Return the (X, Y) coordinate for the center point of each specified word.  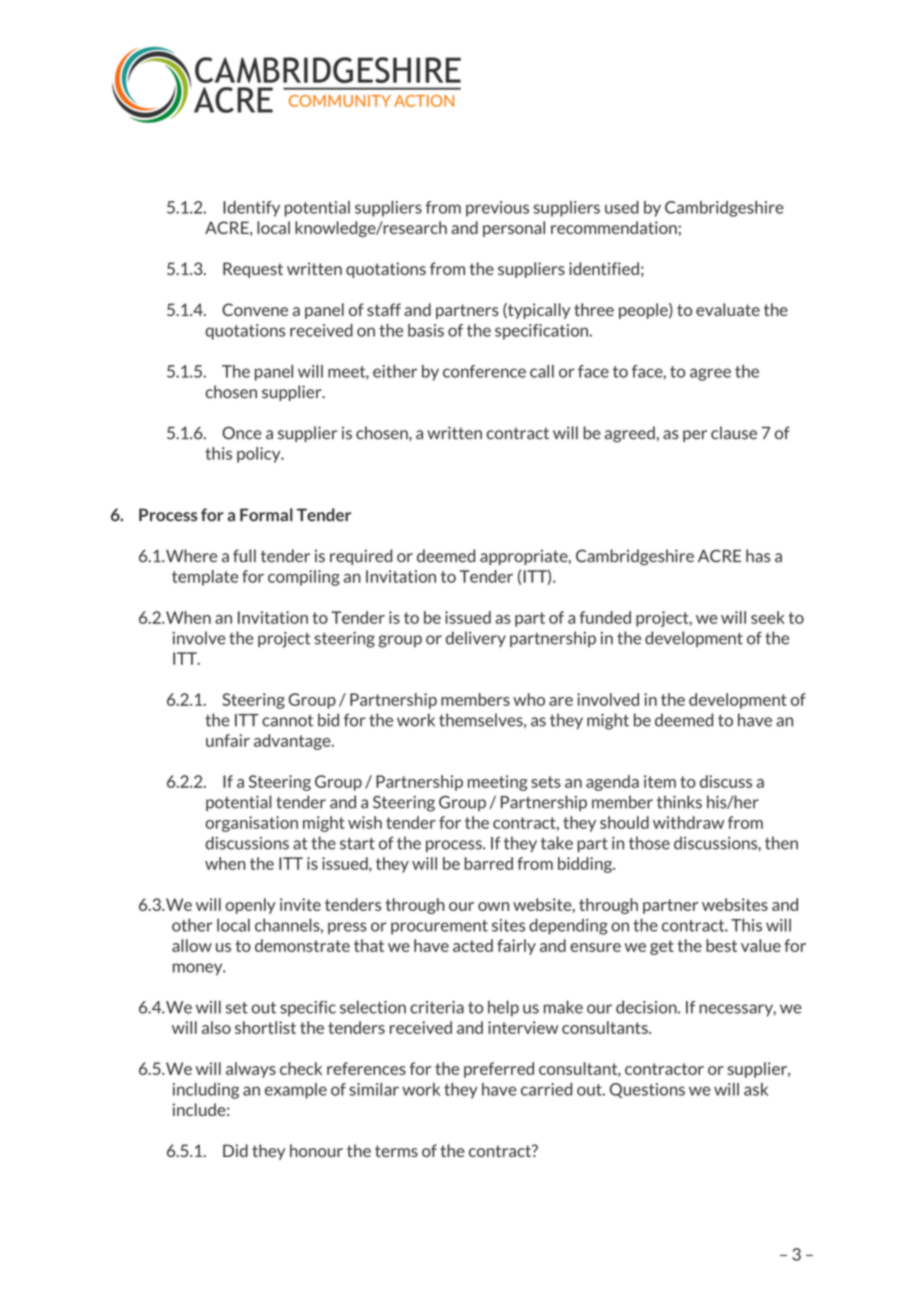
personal (514, 229)
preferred (499, 1070)
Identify (251, 209)
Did (235, 1150)
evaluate (728, 309)
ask (756, 1089)
